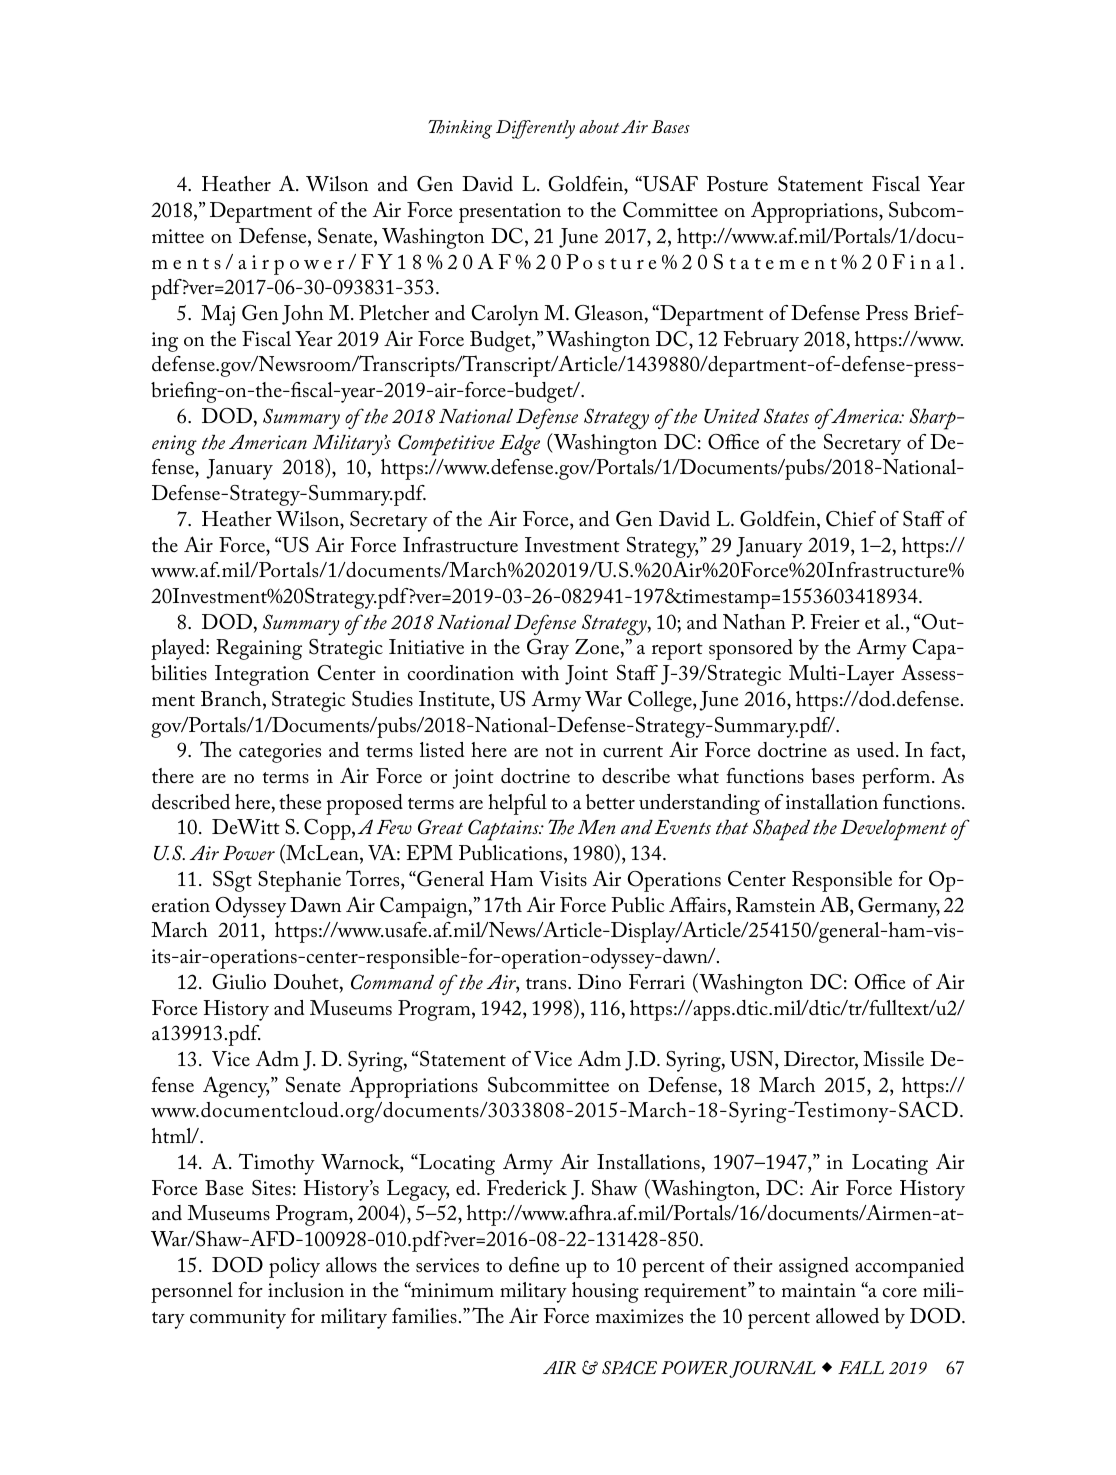 This document has height=1475, width=1116. What do you see at coordinates (877, 750) in the document?
I see `used` at bounding box center [877, 750].
